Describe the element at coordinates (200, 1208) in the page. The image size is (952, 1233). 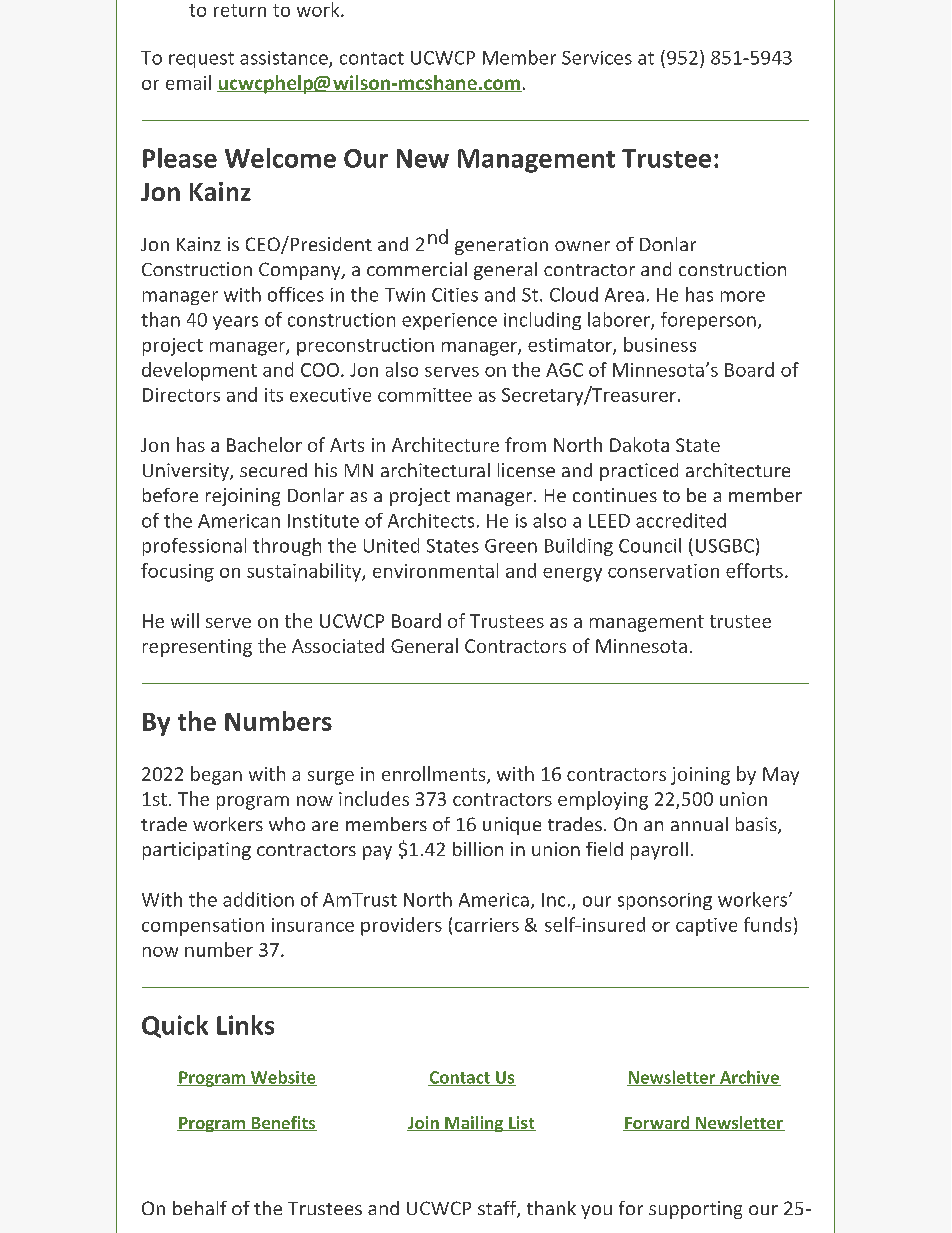
I see `behalf` at that location.
